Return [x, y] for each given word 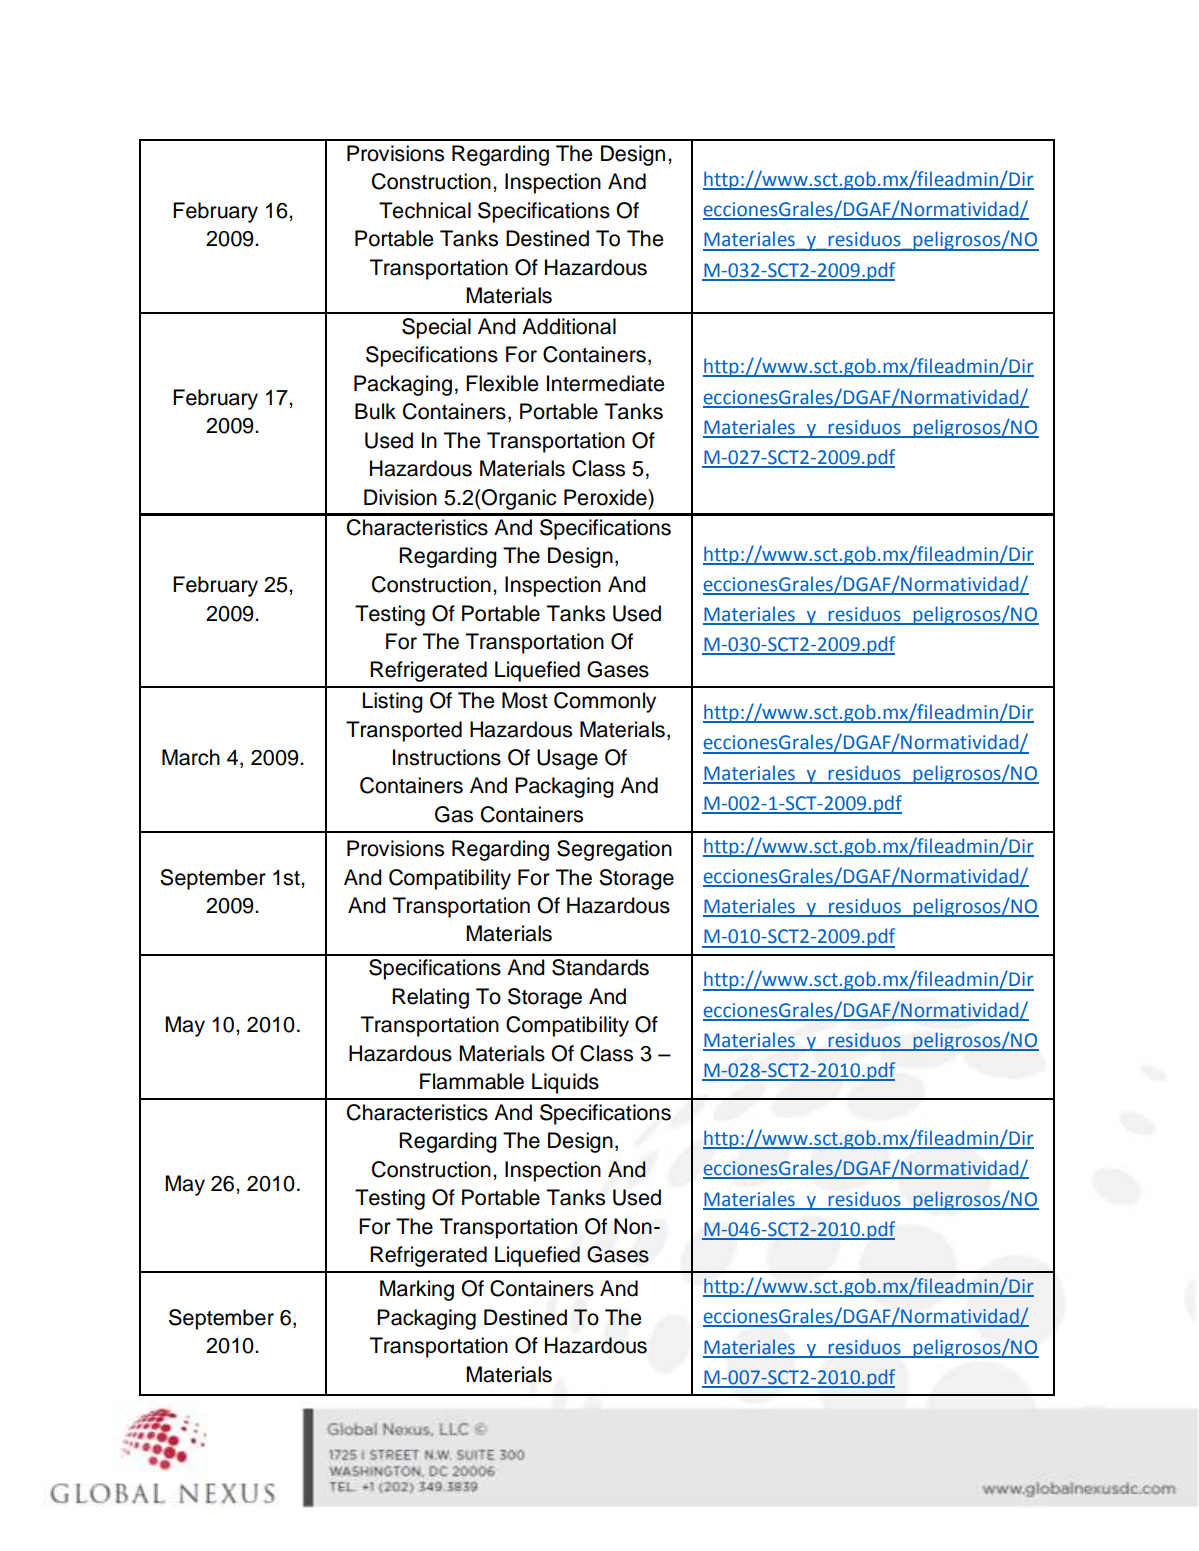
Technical [425, 210]
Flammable [472, 1081]
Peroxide [606, 497]
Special [436, 328]
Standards [600, 967]
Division [400, 497]
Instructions [447, 757]
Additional [569, 326]
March [191, 757]
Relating [430, 998]
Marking [417, 1290]
